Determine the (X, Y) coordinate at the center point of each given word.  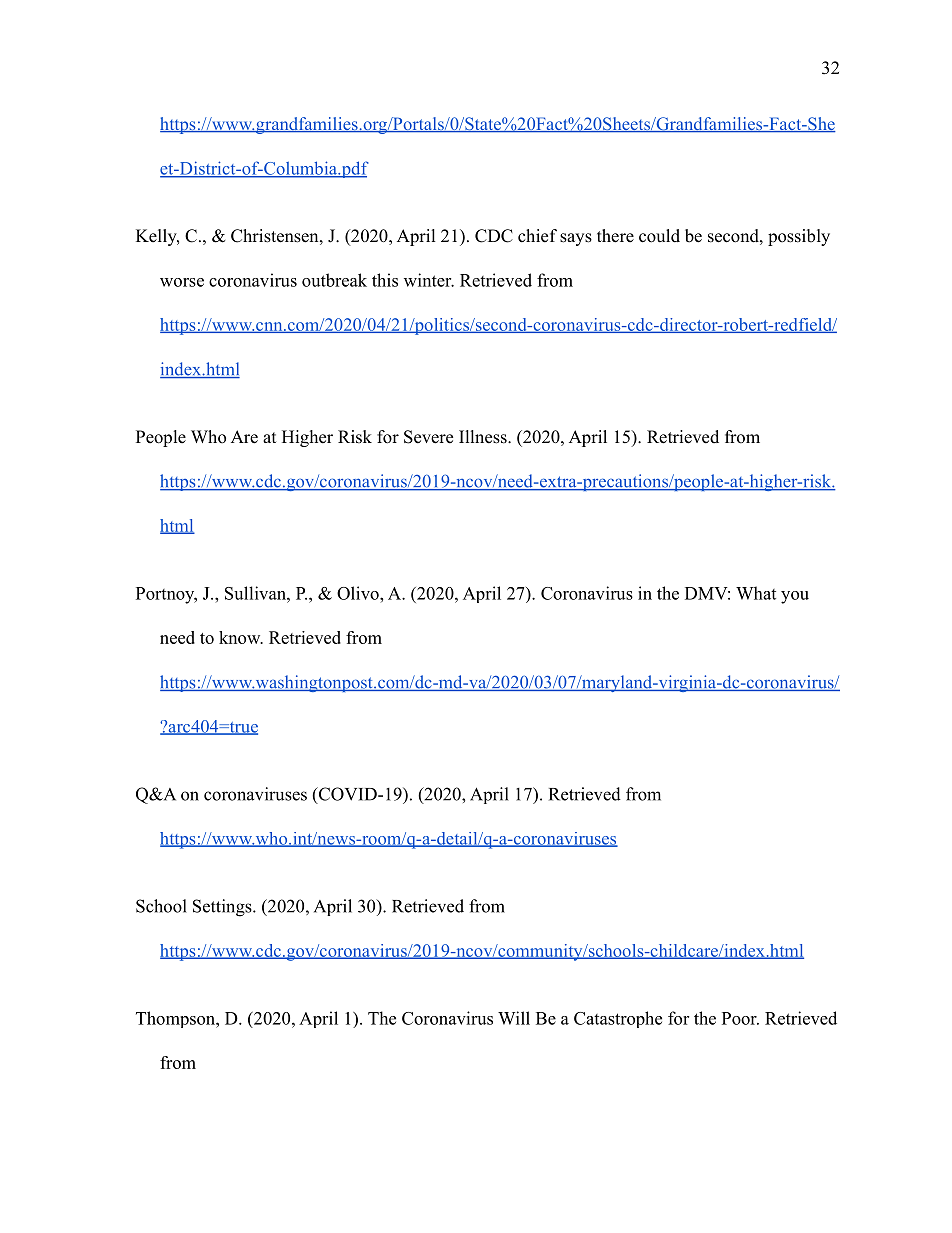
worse (182, 282)
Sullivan (256, 593)
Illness (484, 437)
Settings (223, 908)
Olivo (359, 593)
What (756, 593)
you (795, 597)
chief (537, 236)
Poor (740, 1018)
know (241, 637)
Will (514, 1018)
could (659, 236)
